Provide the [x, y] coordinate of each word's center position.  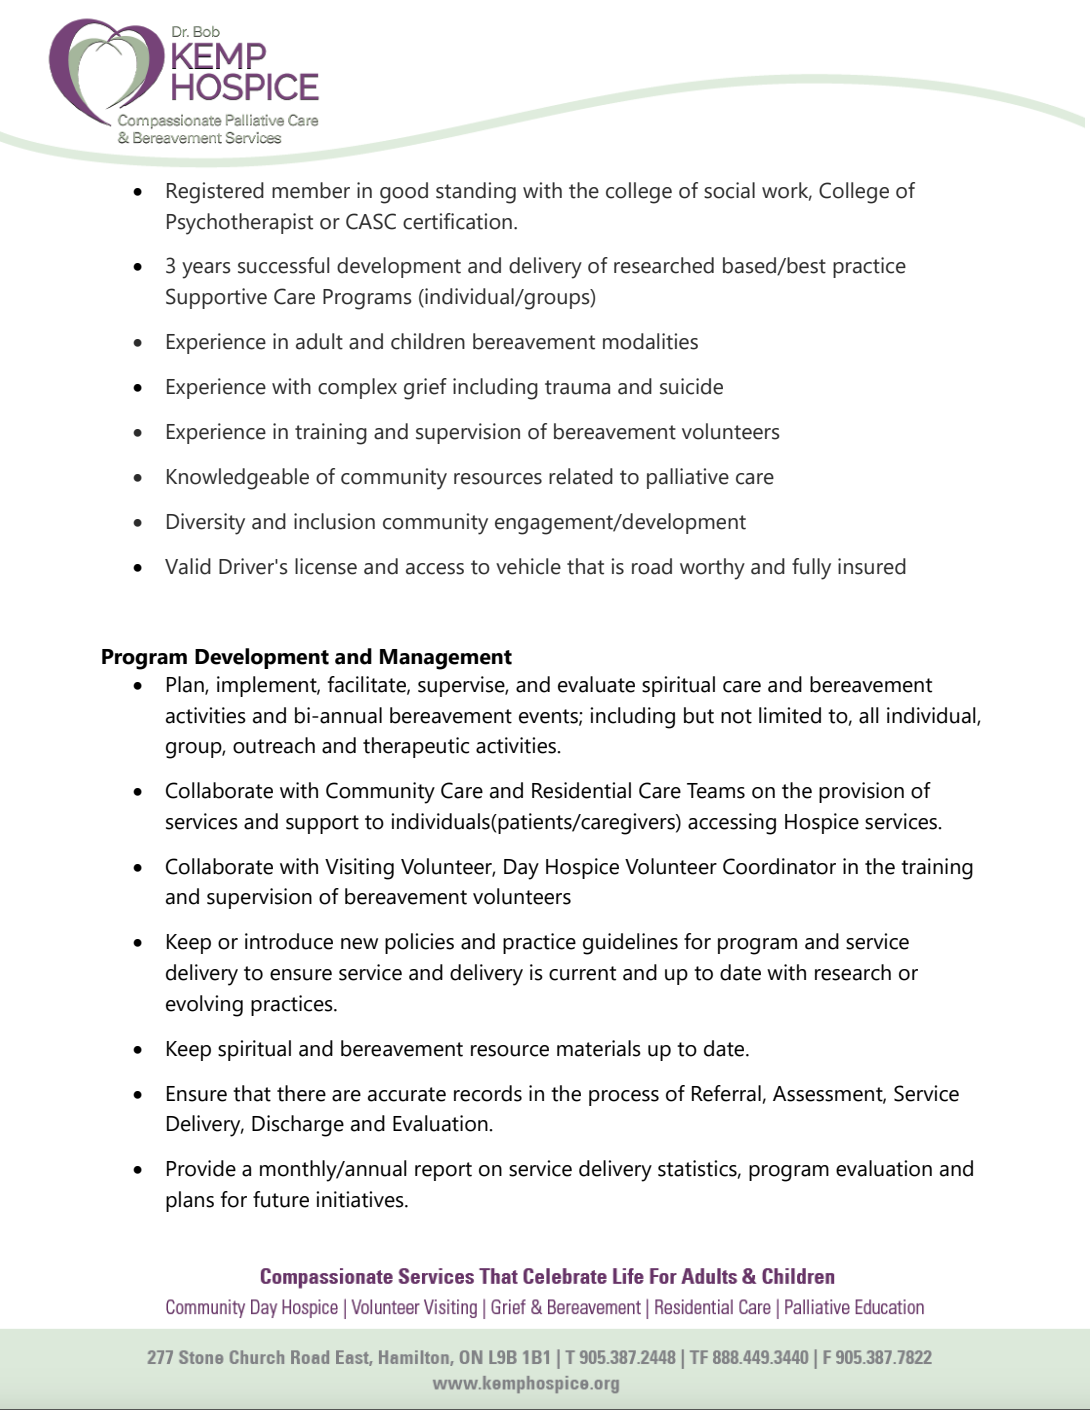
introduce [289, 941]
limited [790, 715]
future [281, 1199]
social [729, 190]
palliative [688, 478]
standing [476, 193]
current [582, 973]
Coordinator [779, 866]
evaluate [596, 684]
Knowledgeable [238, 479]
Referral [726, 1093]
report [443, 1171]
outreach [274, 745]
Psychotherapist [240, 224]
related [581, 476]
